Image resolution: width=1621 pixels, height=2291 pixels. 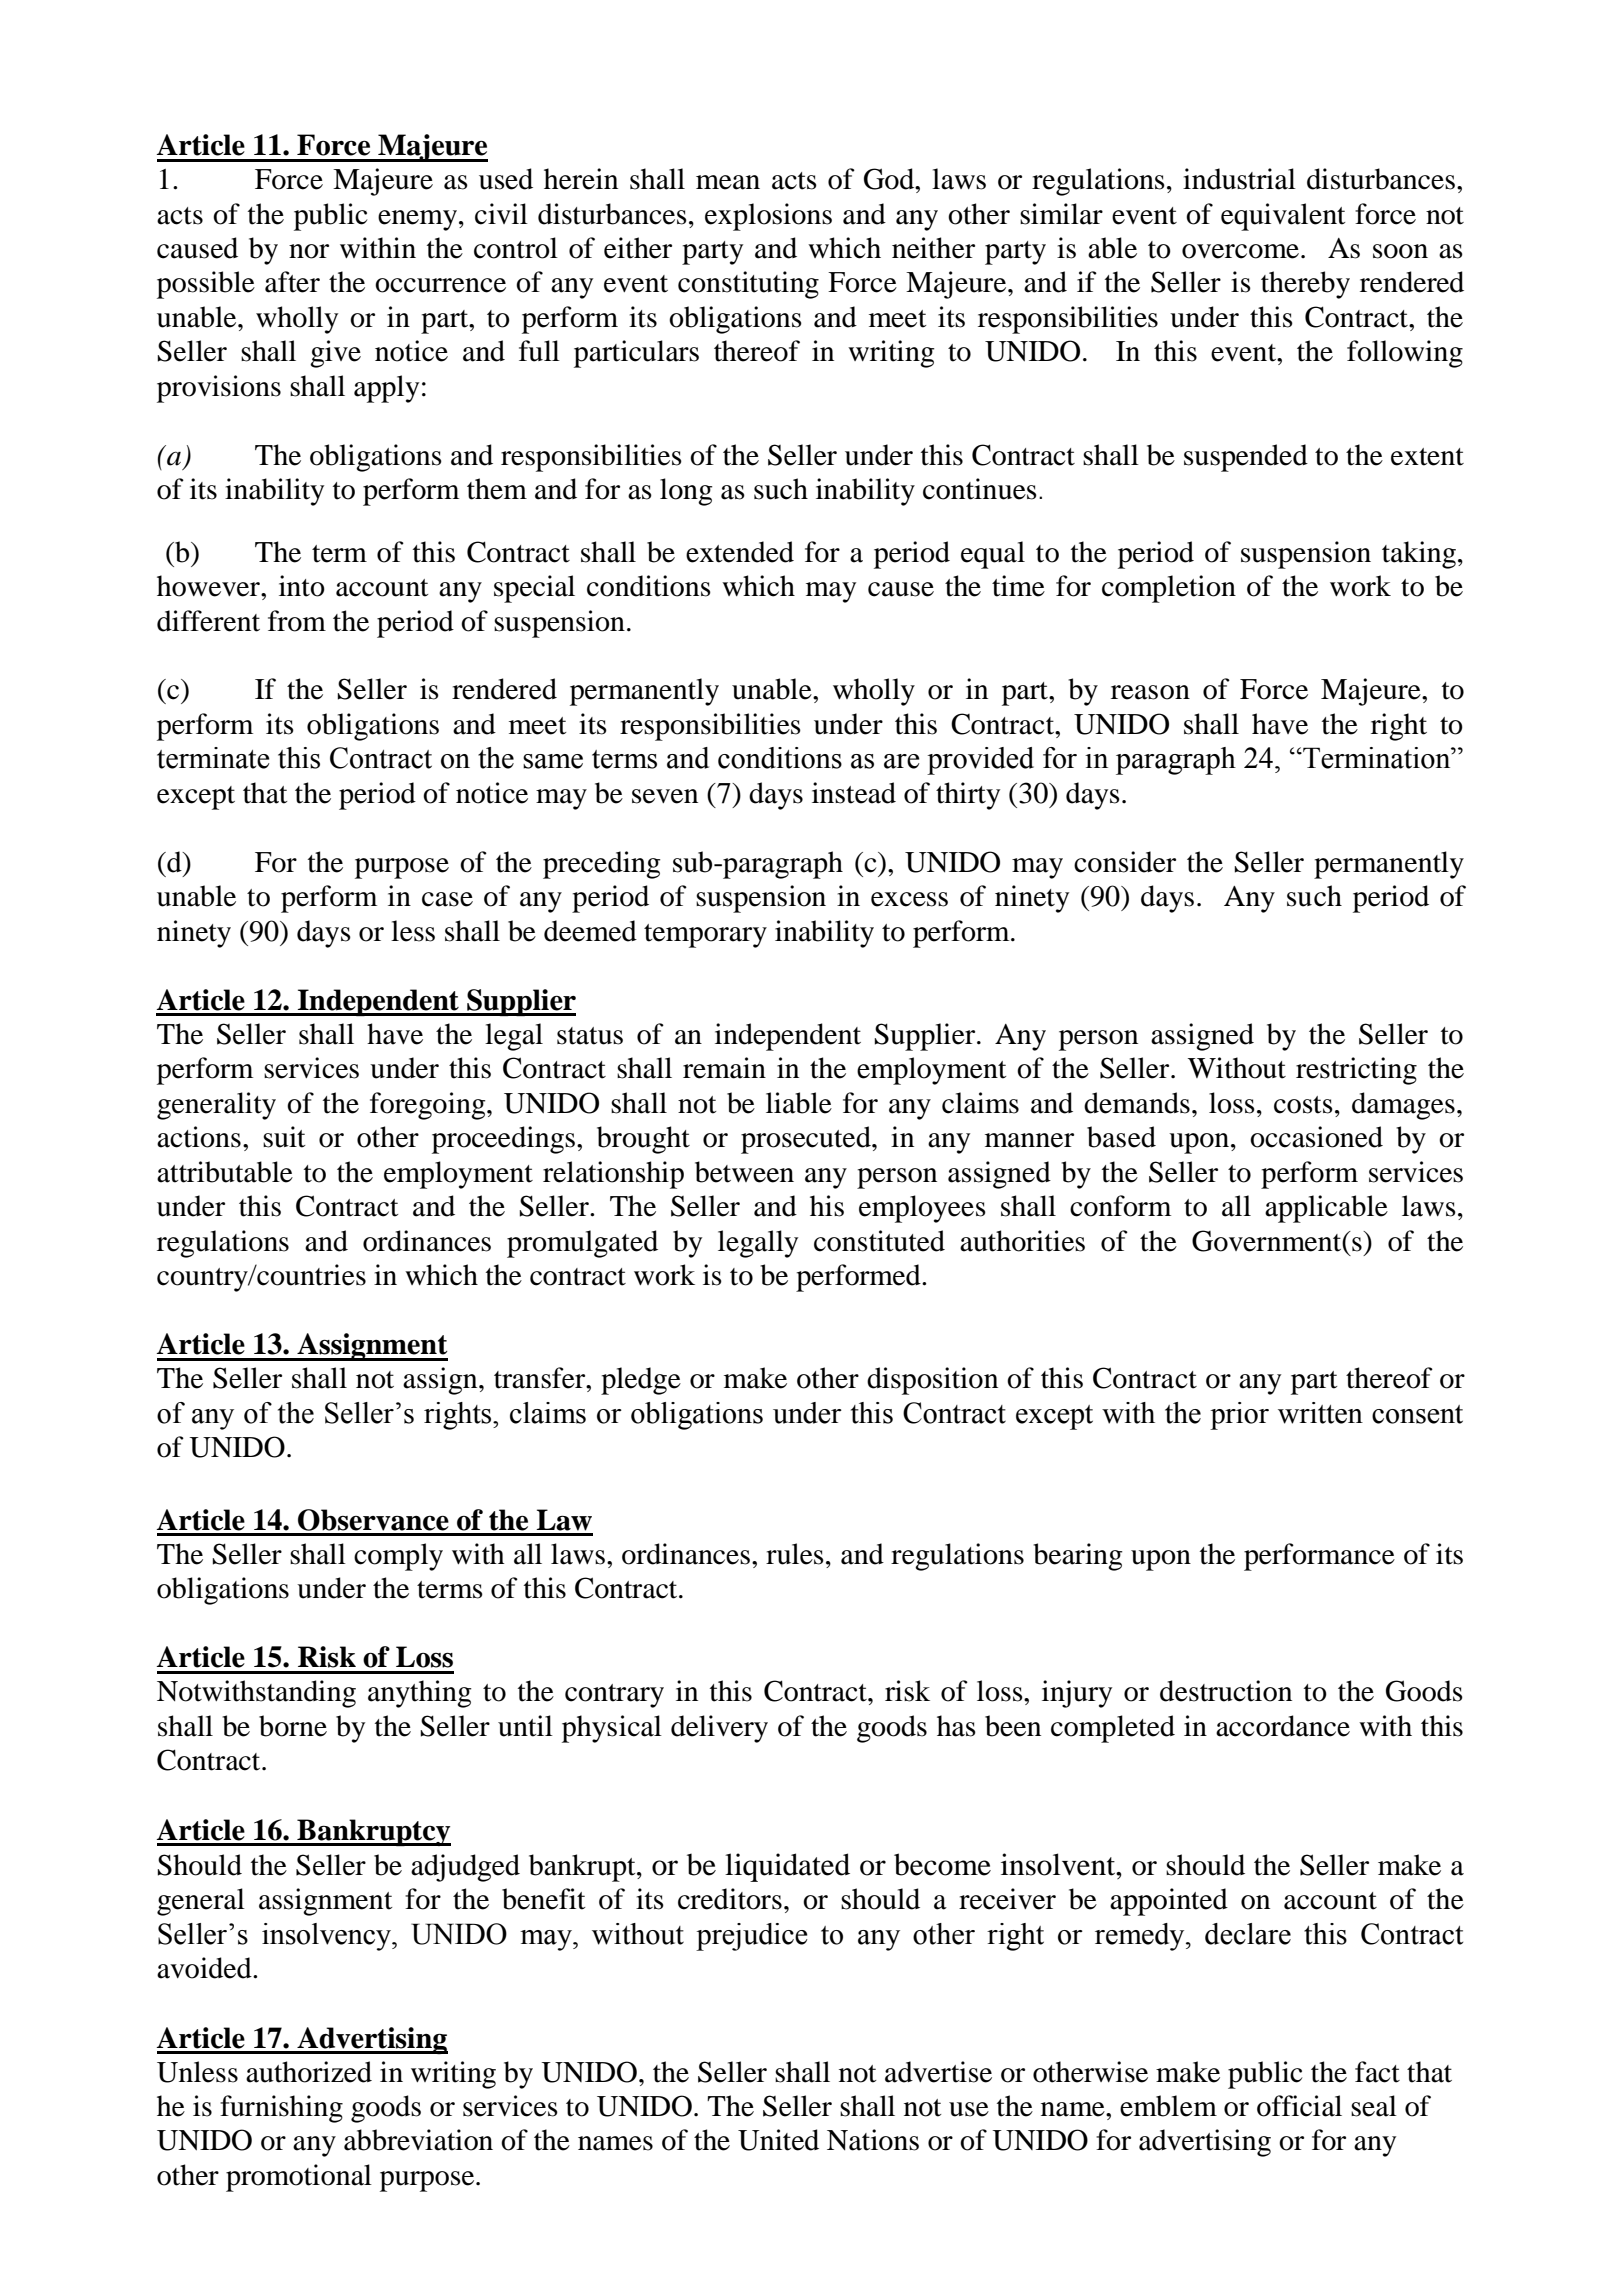 What do you see at coordinates (309, 251) in the screenshot?
I see `nor` at bounding box center [309, 251].
